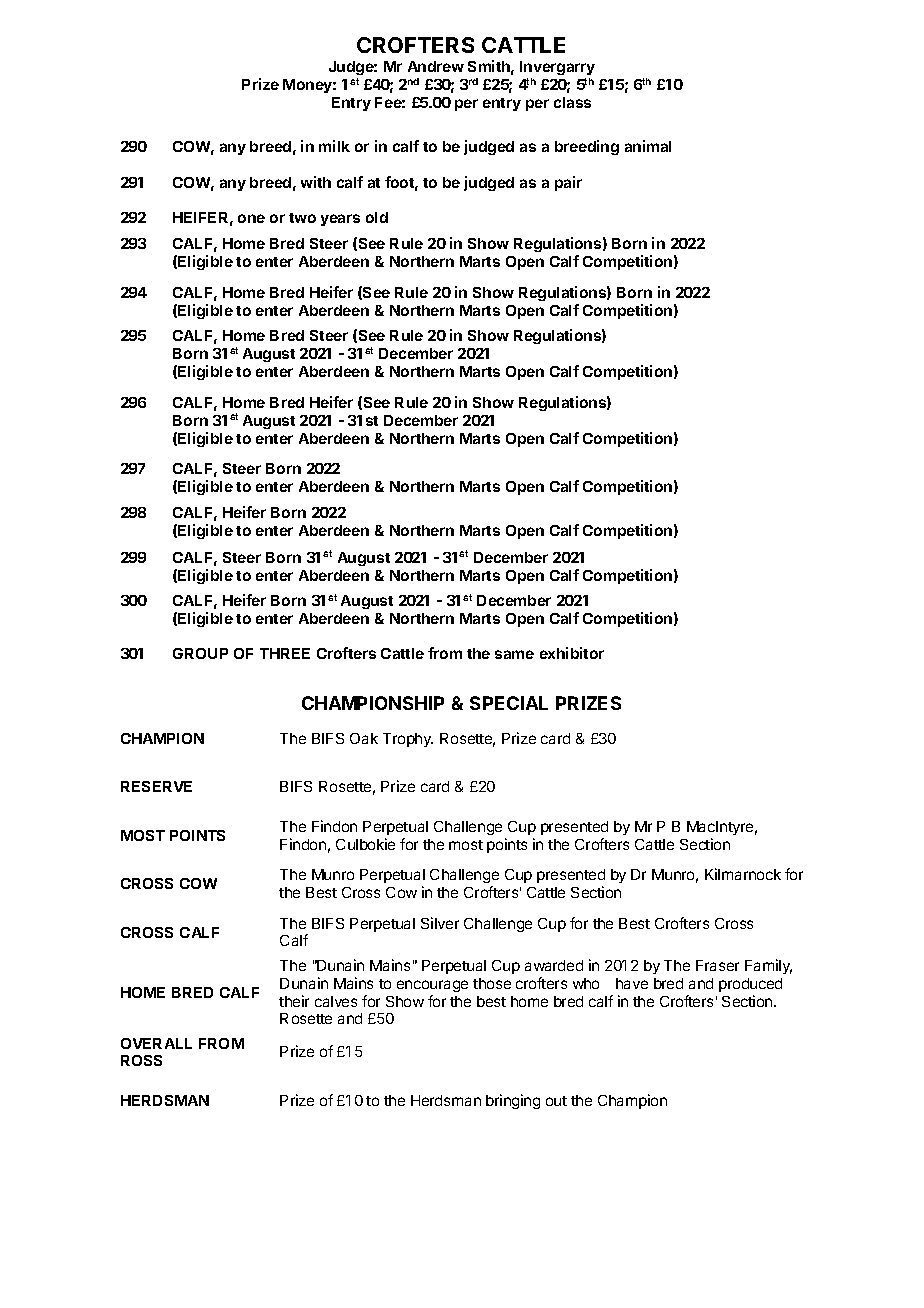  Describe the element at coordinates (156, 786) in the document. I see `RESERVE` at that location.
